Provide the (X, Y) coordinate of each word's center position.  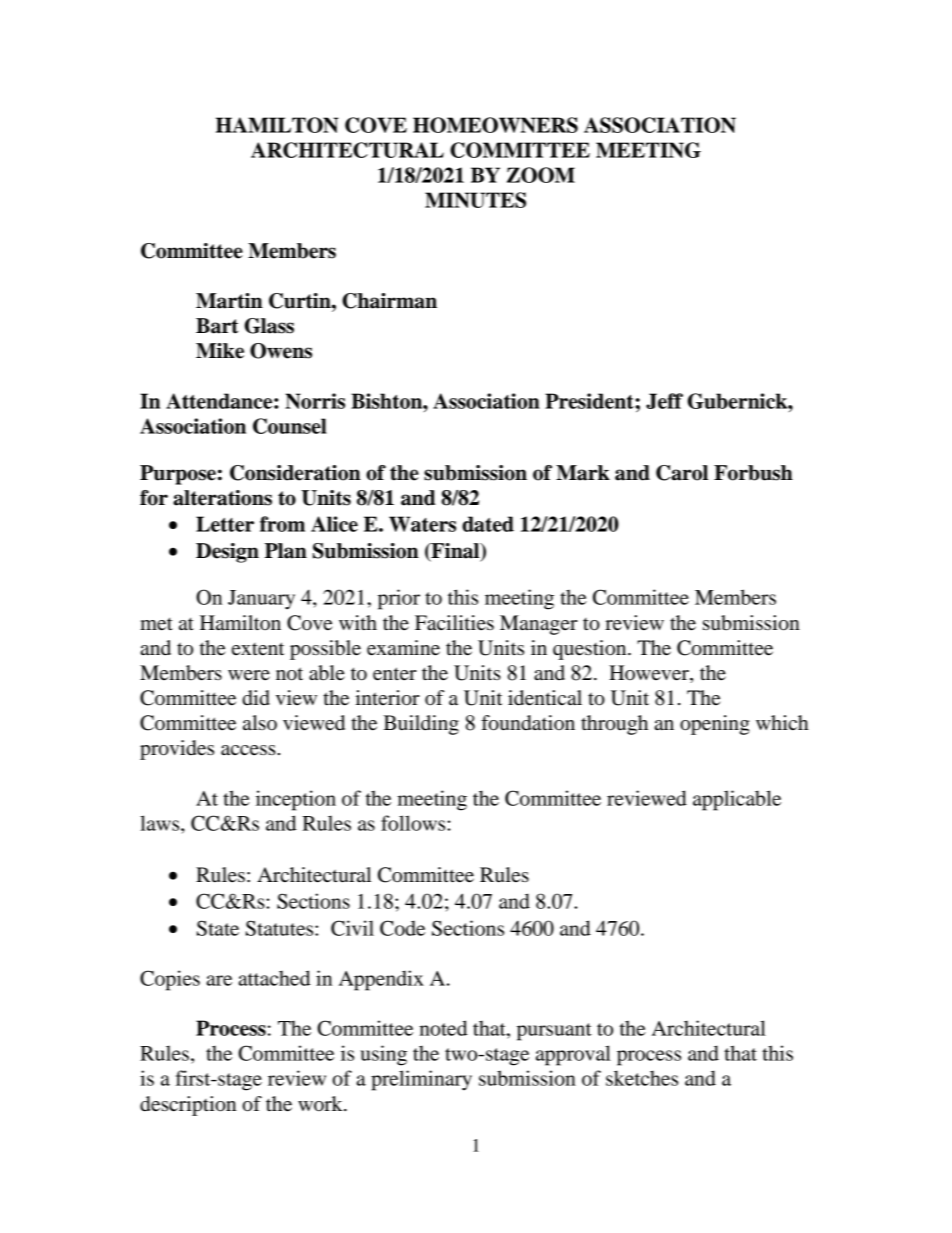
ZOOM (541, 175)
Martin (229, 301)
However (650, 674)
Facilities (454, 623)
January (261, 600)
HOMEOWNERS (495, 125)
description (188, 1106)
